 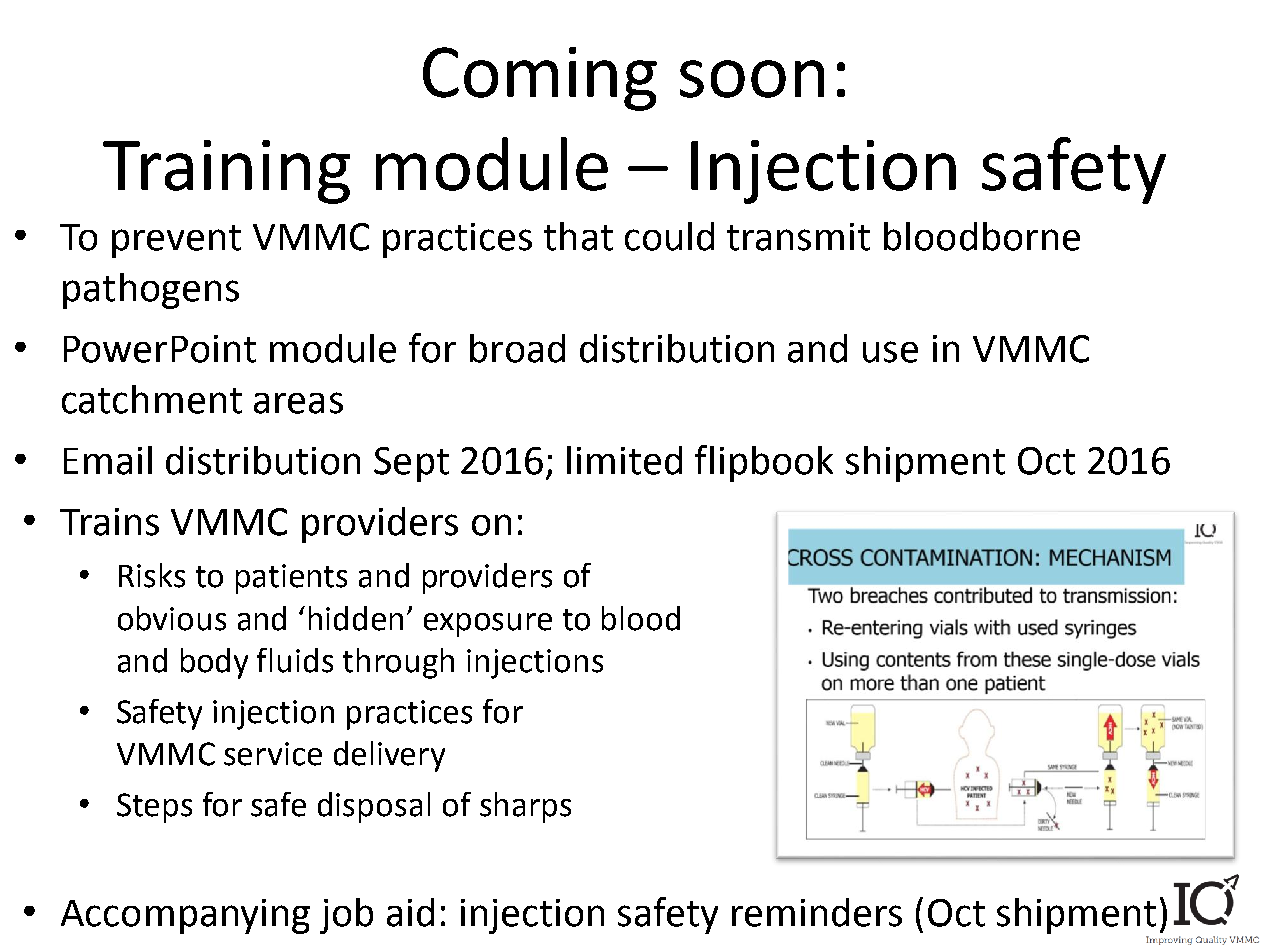 What do you see at coordinates (185, 916) in the screenshot?
I see `Accompanying` at bounding box center [185, 916].
